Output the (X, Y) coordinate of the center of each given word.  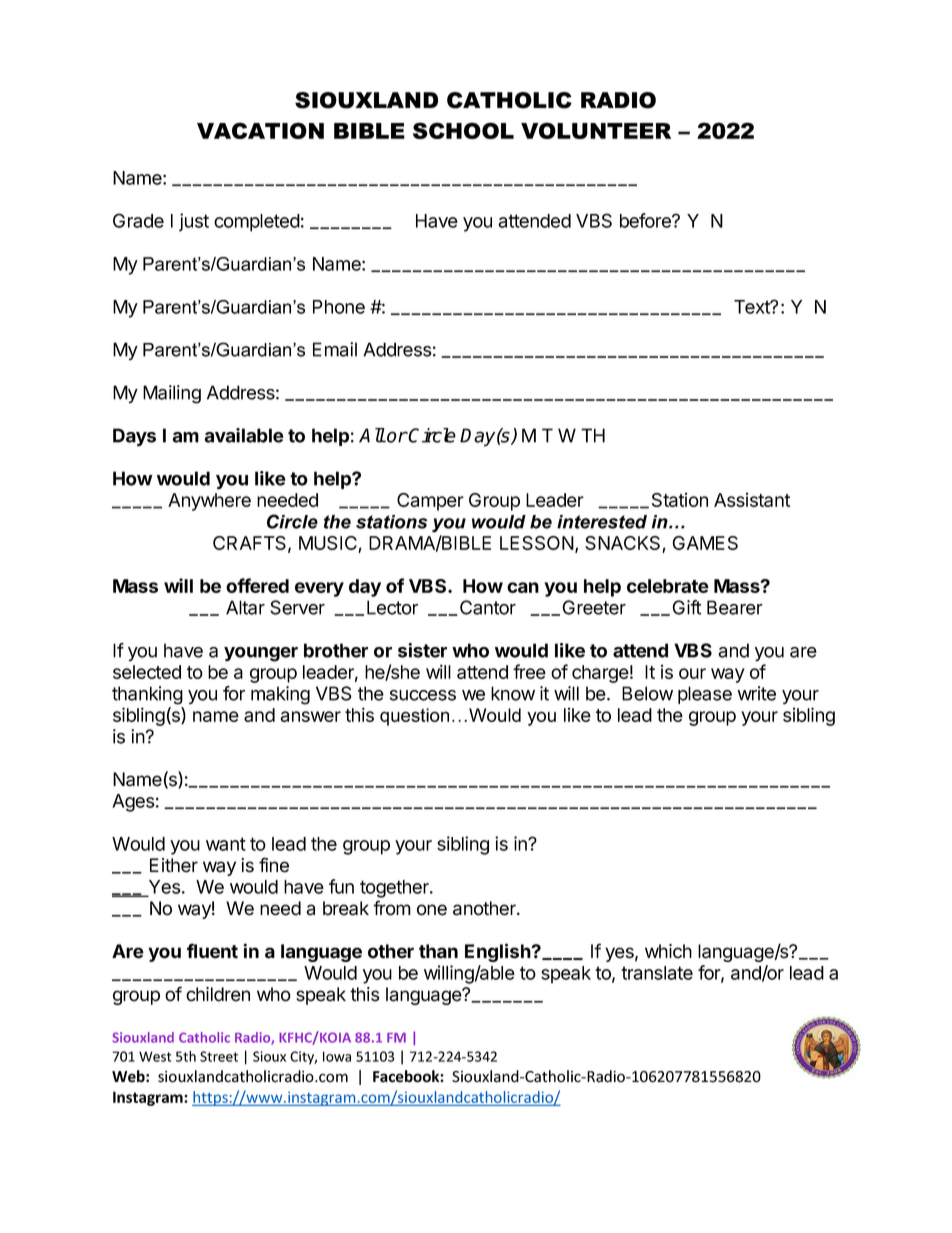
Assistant (752, 499)
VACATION (260, 130)
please (705, 695)
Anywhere (209, 502)
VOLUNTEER (596, 130)
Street (219, 1056)
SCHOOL (463, 130)
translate (657, 973)
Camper (430, 502)
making (280, 695)
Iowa (337, 1056)
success (423, 695)
